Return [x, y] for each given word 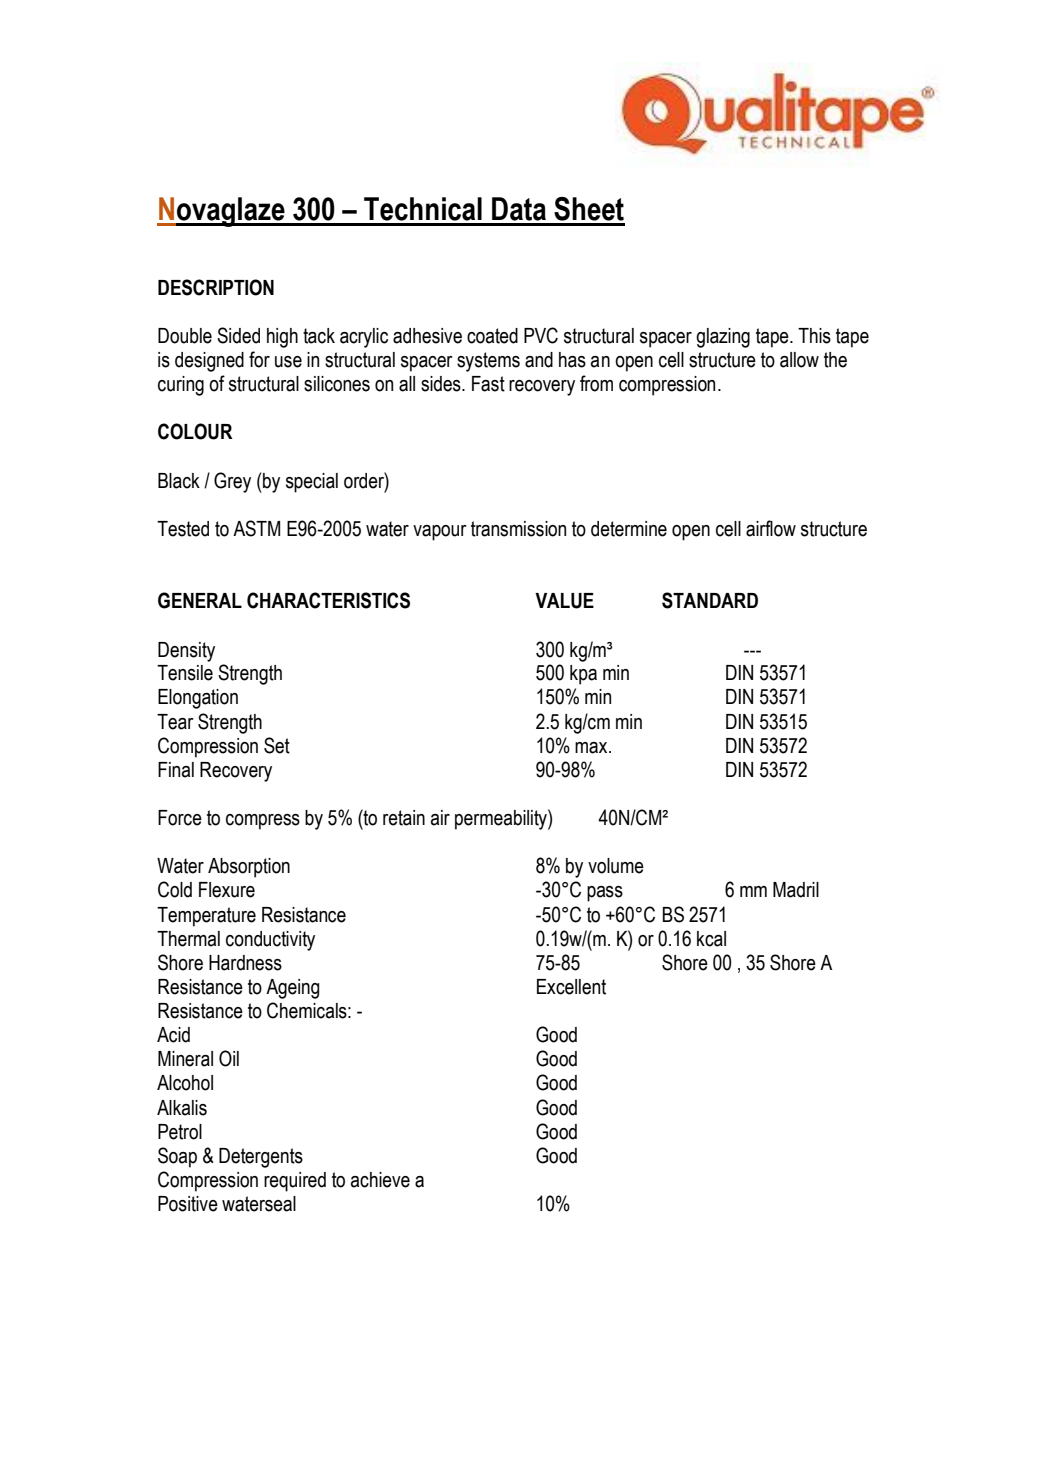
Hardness [245, 963]
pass [605, 894]
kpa [583, 675]
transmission [518, 529]
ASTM [256, 528]
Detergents [261, 1158]
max [592, 748]
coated [492, 336]
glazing [723, 338]
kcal [711, 939]
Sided [238, 335]
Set [277, 745]
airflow [771, 528]
